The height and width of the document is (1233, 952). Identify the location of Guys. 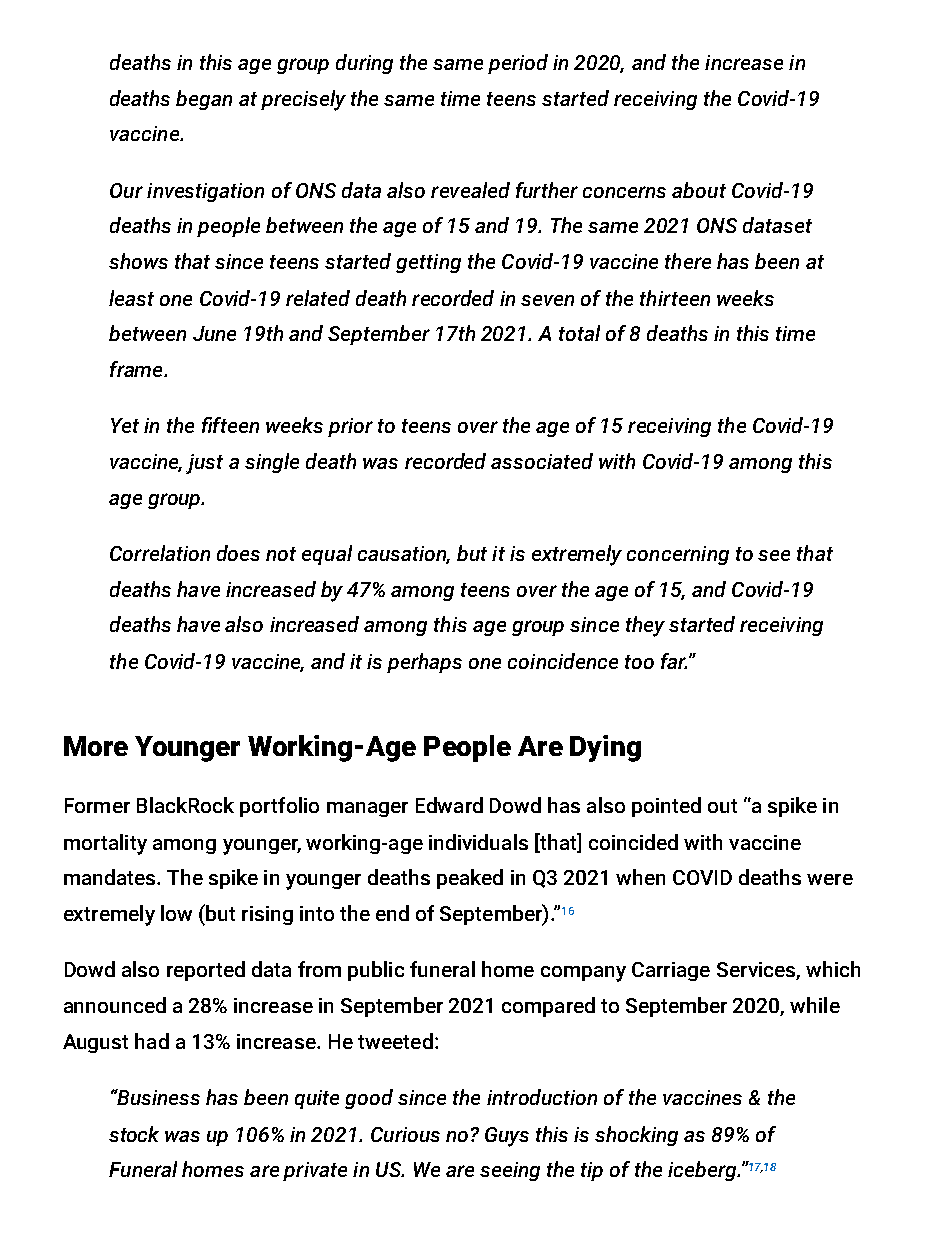
(507, 1137).
